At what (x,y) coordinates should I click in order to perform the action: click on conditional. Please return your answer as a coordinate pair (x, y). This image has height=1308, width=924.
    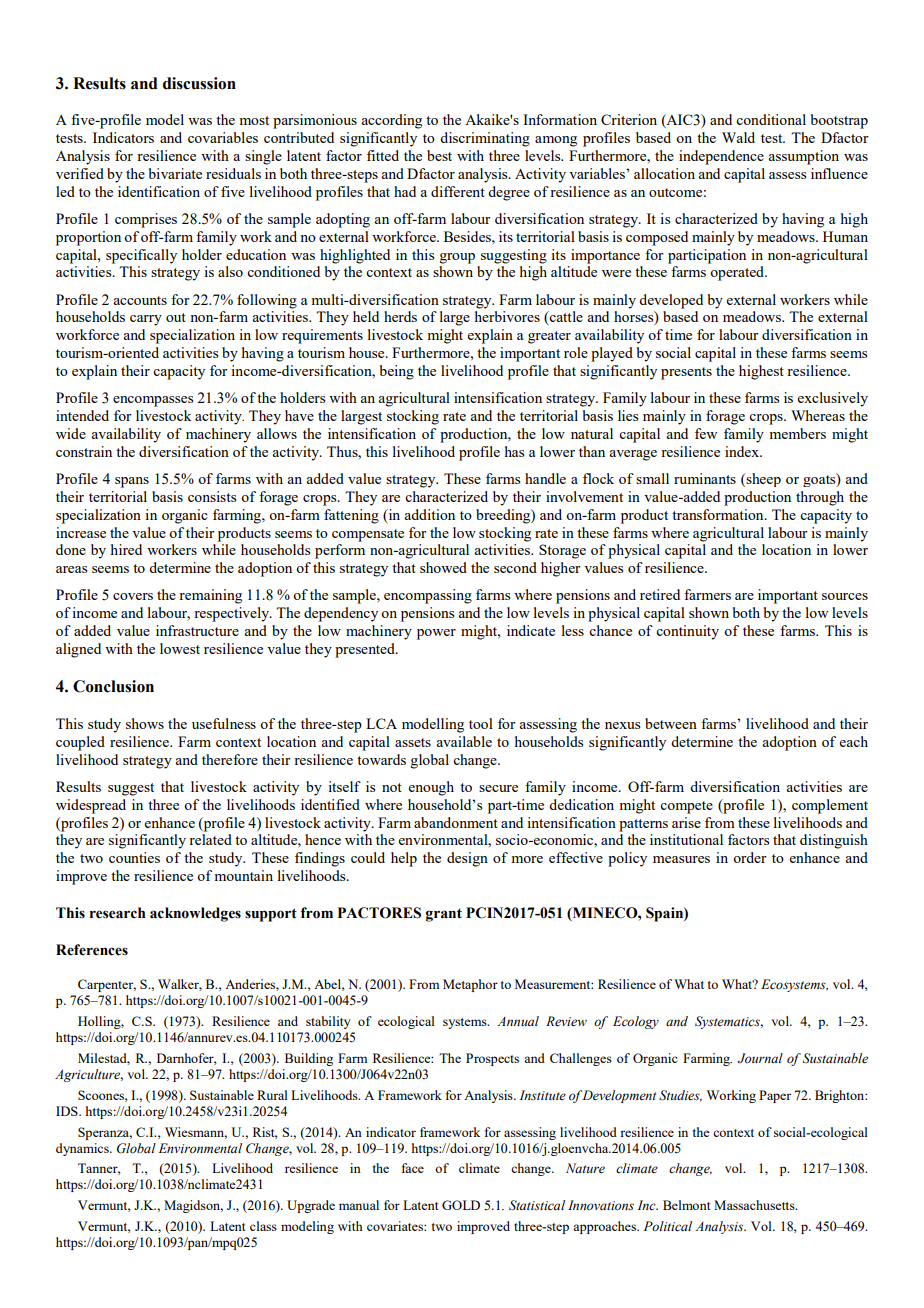
    Looking at the image, I should click on (771, 119).
